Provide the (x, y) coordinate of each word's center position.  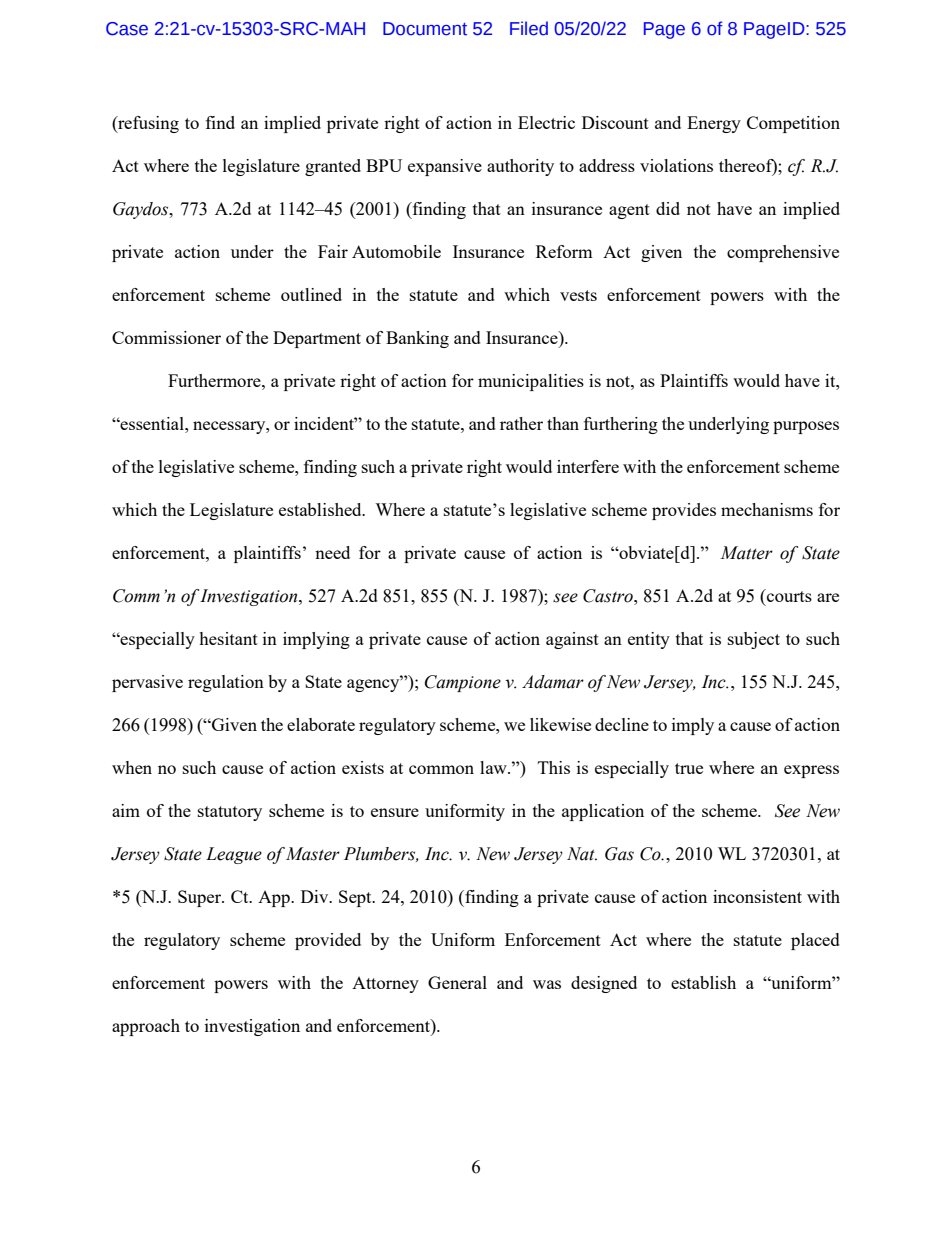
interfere (588, 466)
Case (127, 29)
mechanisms (767, 509)
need (332, 552)
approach (146, 1027)
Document (425, 29)
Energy (714, 124)
